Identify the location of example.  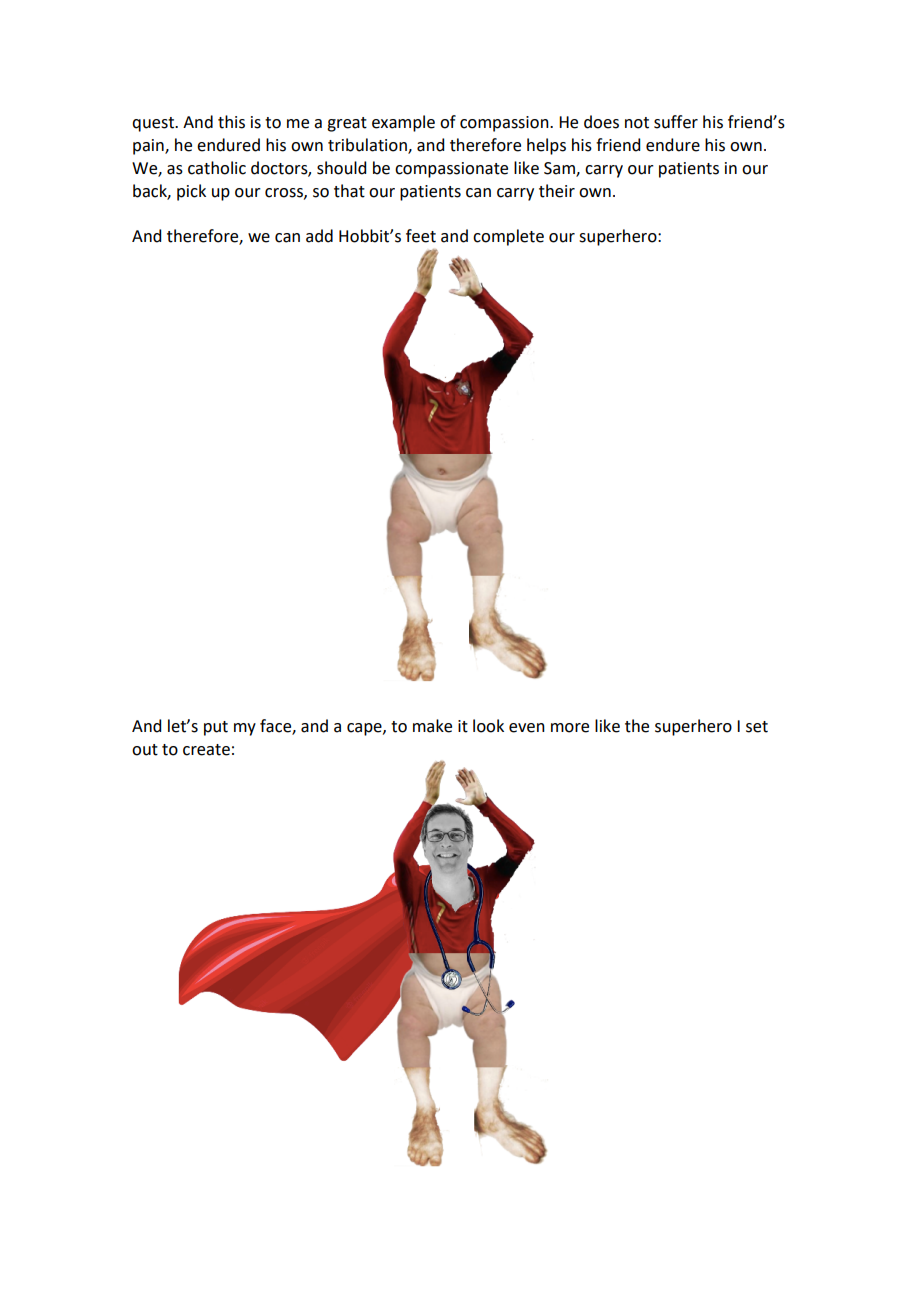
(403, 123).
